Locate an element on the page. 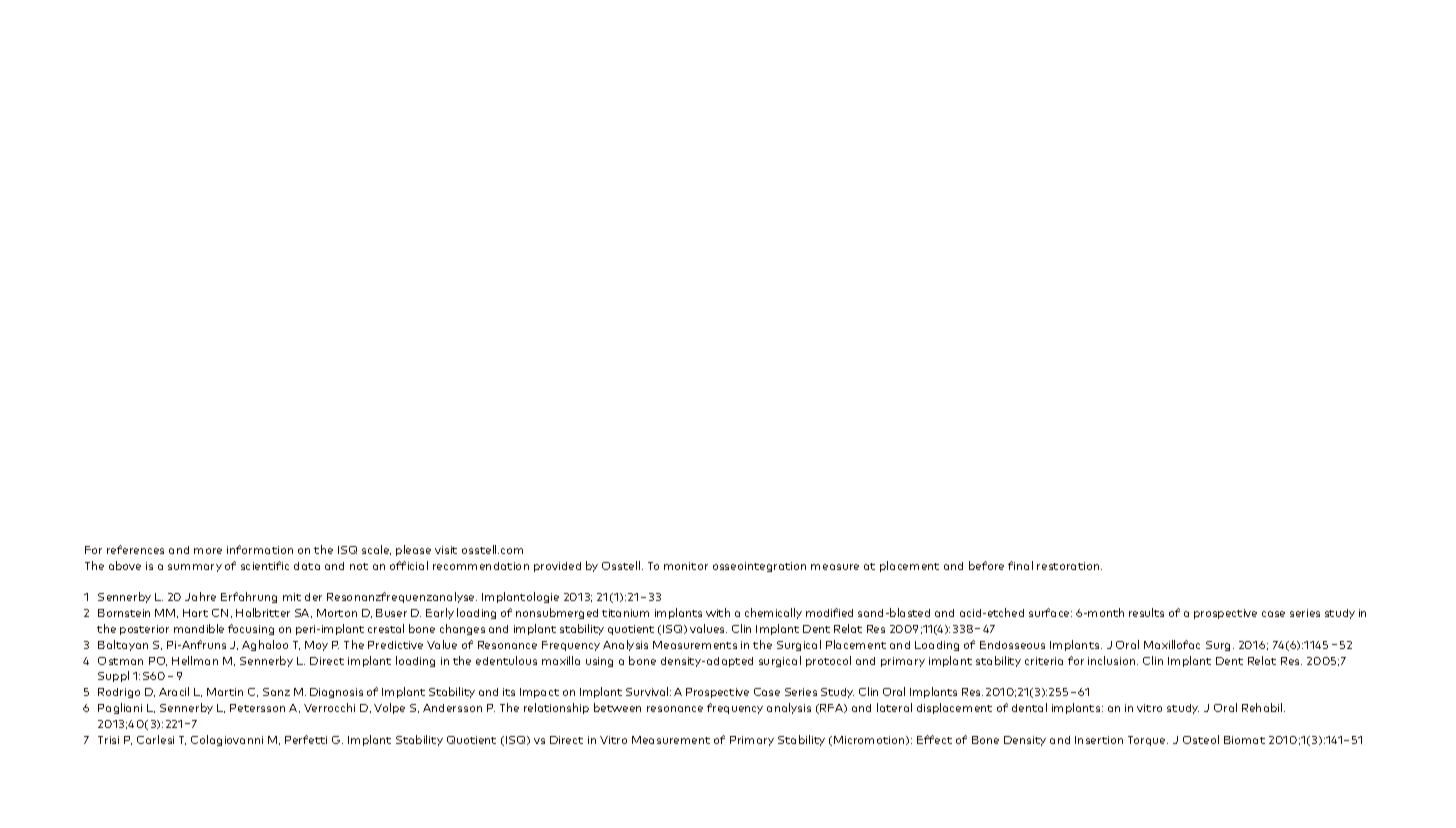 The width and height of the document is (1456, 828). maxilla is located at coordinates (561, 660).
